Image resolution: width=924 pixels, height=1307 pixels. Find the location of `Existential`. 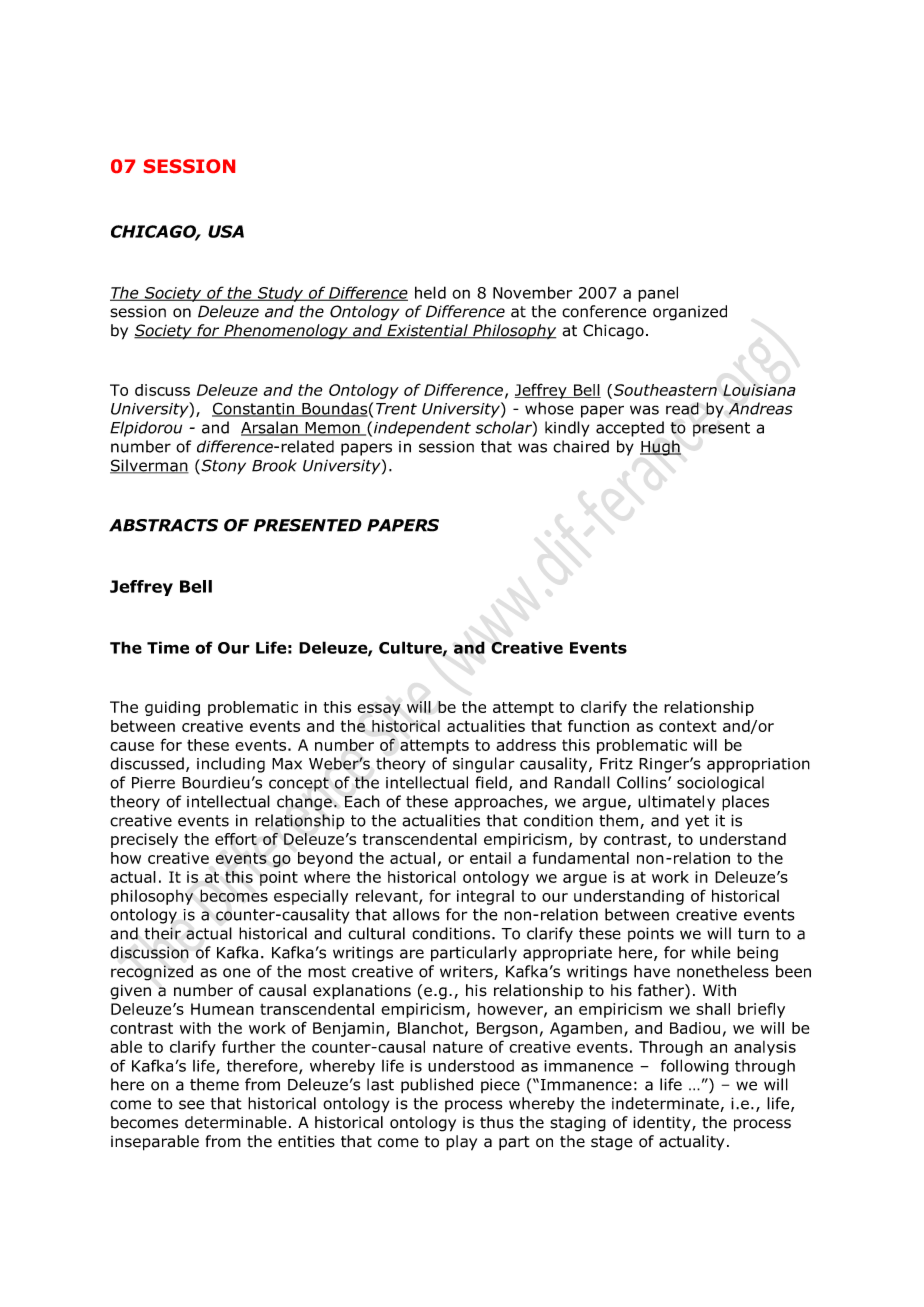

Existential is located at coordinates (427, 331).
